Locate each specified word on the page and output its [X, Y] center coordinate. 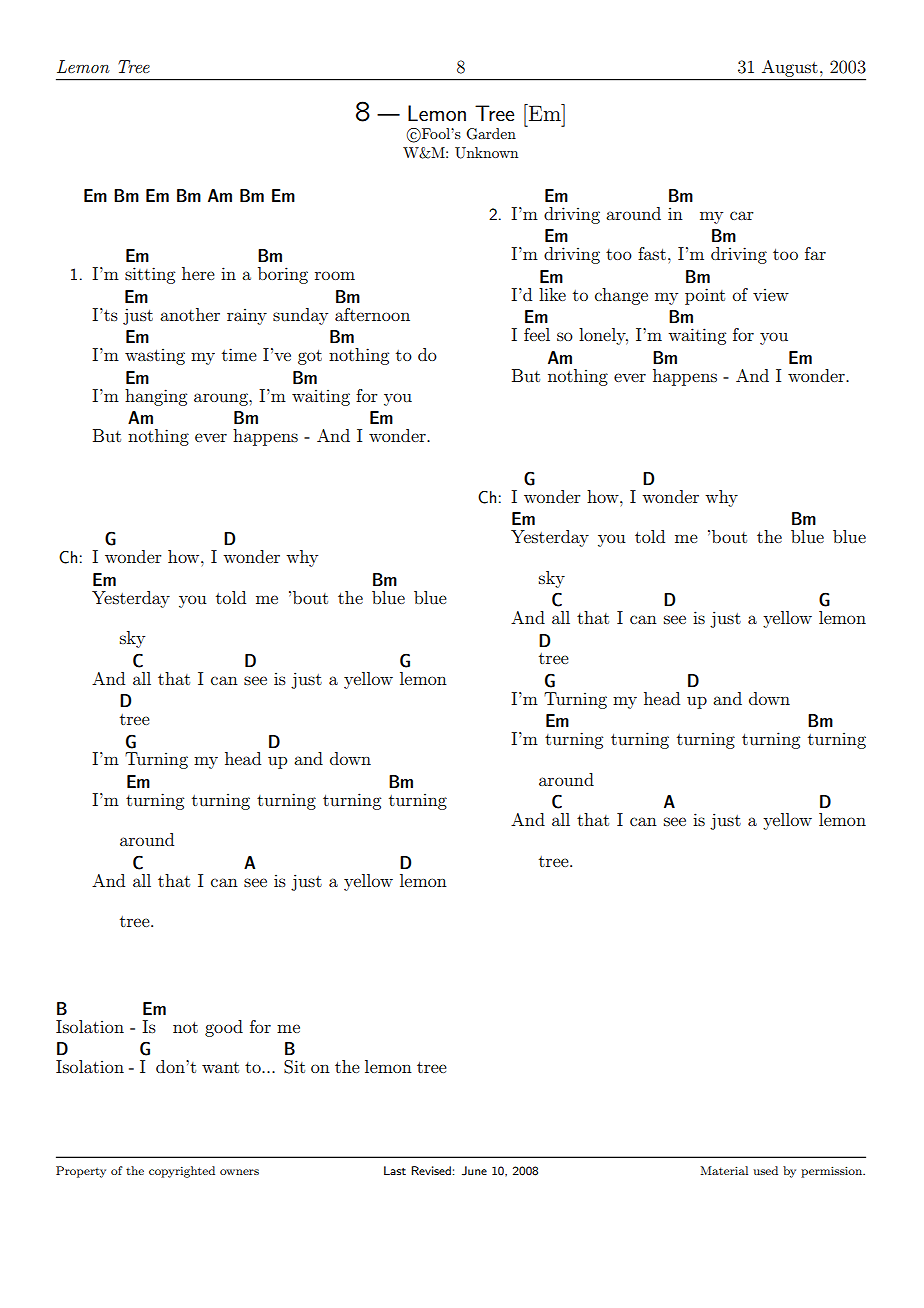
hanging [156, 397]
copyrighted [182, 1172]
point [705, 296]
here [198, 273]
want [220, 1067]
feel [537, 334]
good [224, 1028]
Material [724, 1170]
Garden [491, 134]
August [789, 68]
